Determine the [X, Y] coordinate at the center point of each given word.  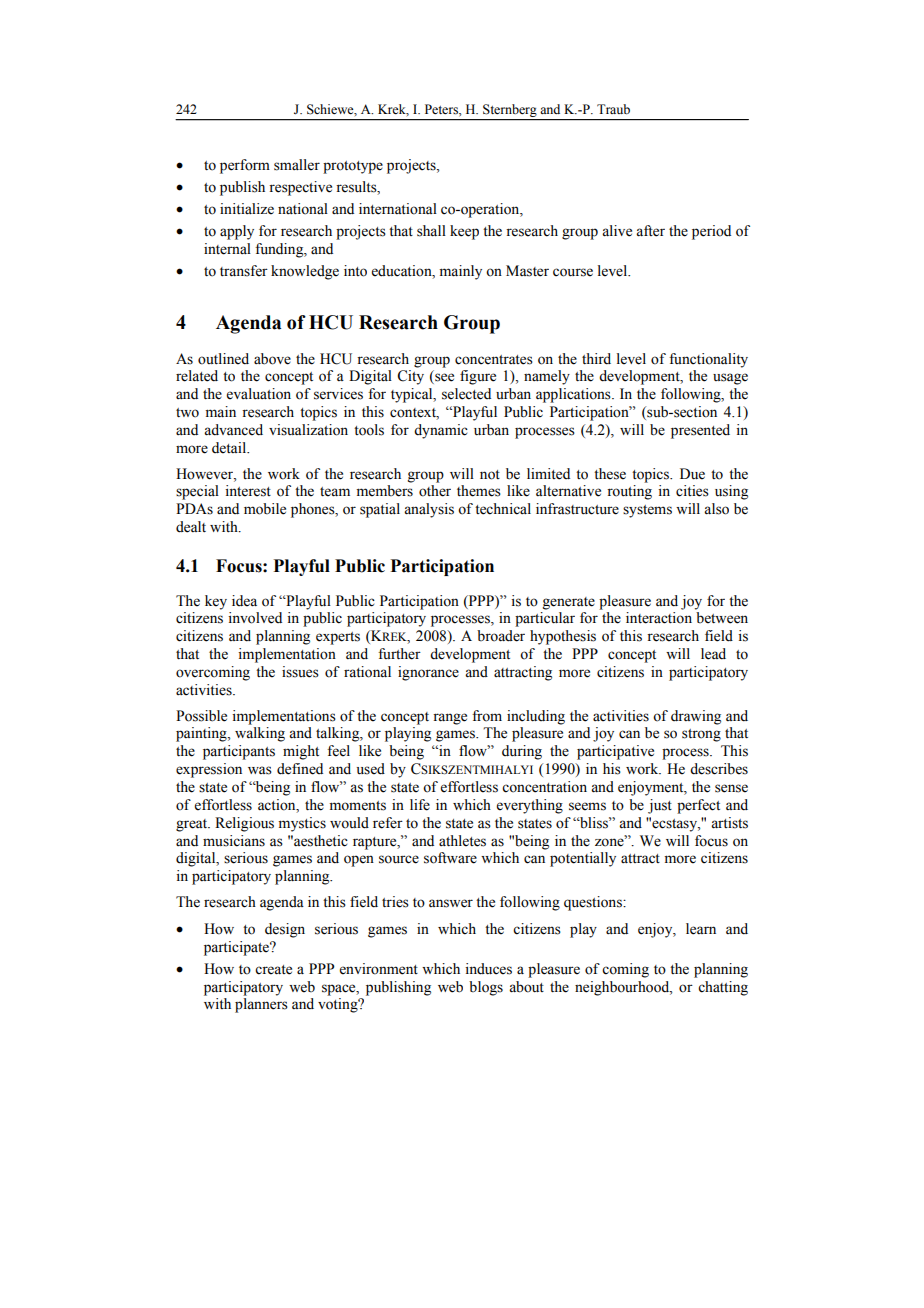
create [273, 970]
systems [647, 511]
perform [245, 166]
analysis [429, 510]
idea [244, 601]
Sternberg [510, 112]
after [650, 231]
